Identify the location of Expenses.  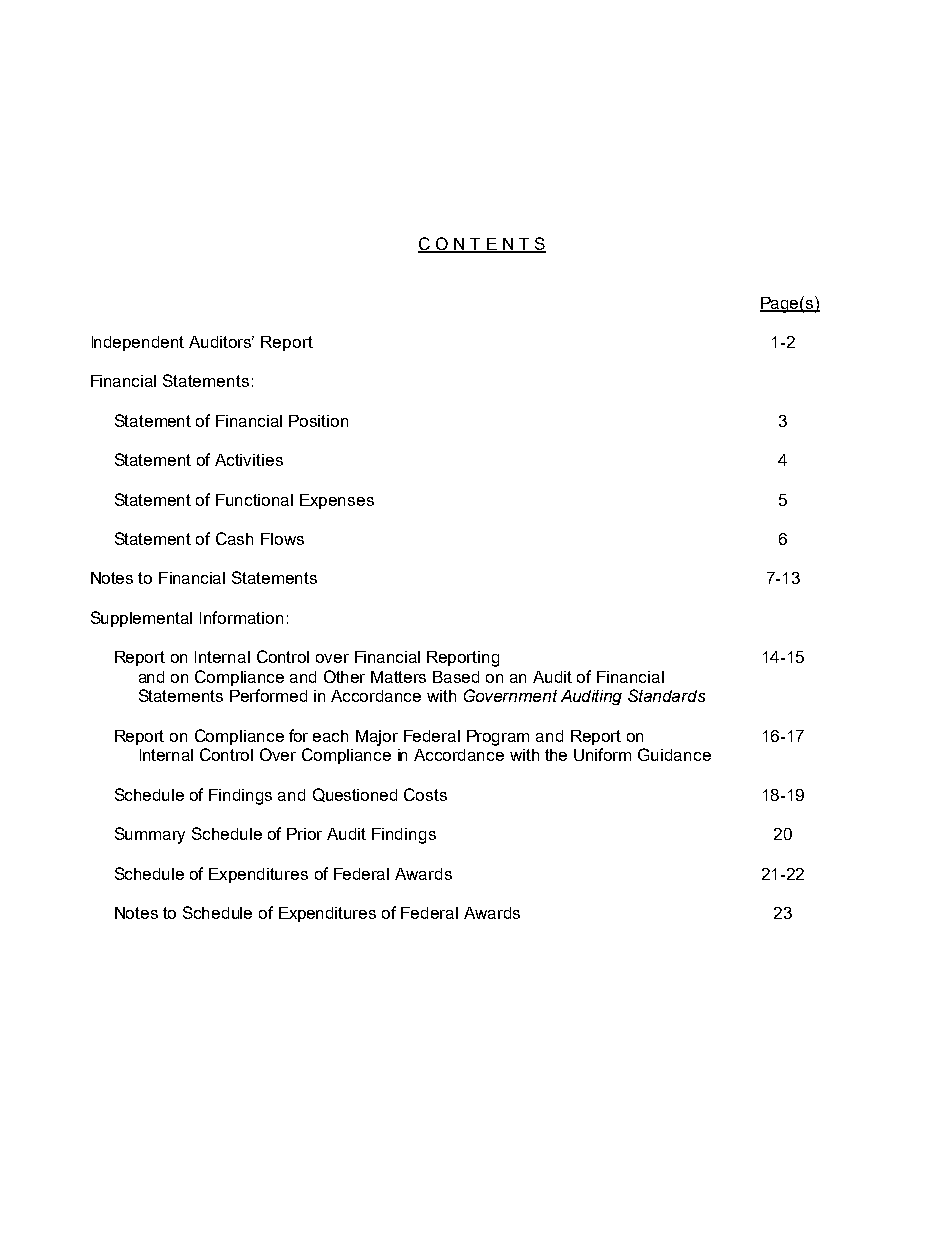
(337, 501).
